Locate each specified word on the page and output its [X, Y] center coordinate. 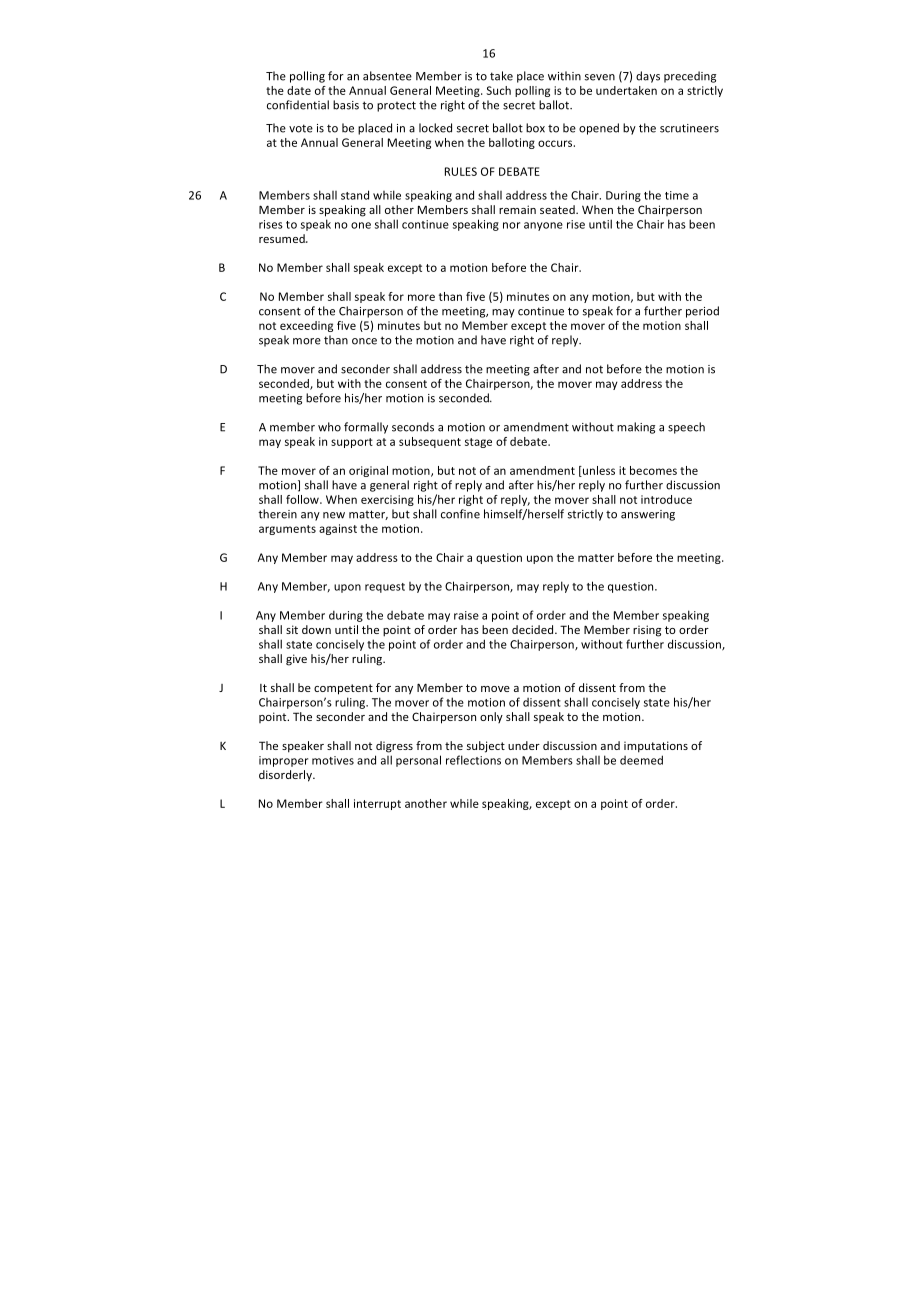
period [702, 312]
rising [647, 631]
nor [511, 225]
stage [478, 443]
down [316, 629]
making [636, 428]
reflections [473, 760]
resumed [283, 238]
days [648, 77]
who [329, 427]
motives [333, 760]
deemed [641, 760]
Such [498, 90]
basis [346, 105]
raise [466, 615]
